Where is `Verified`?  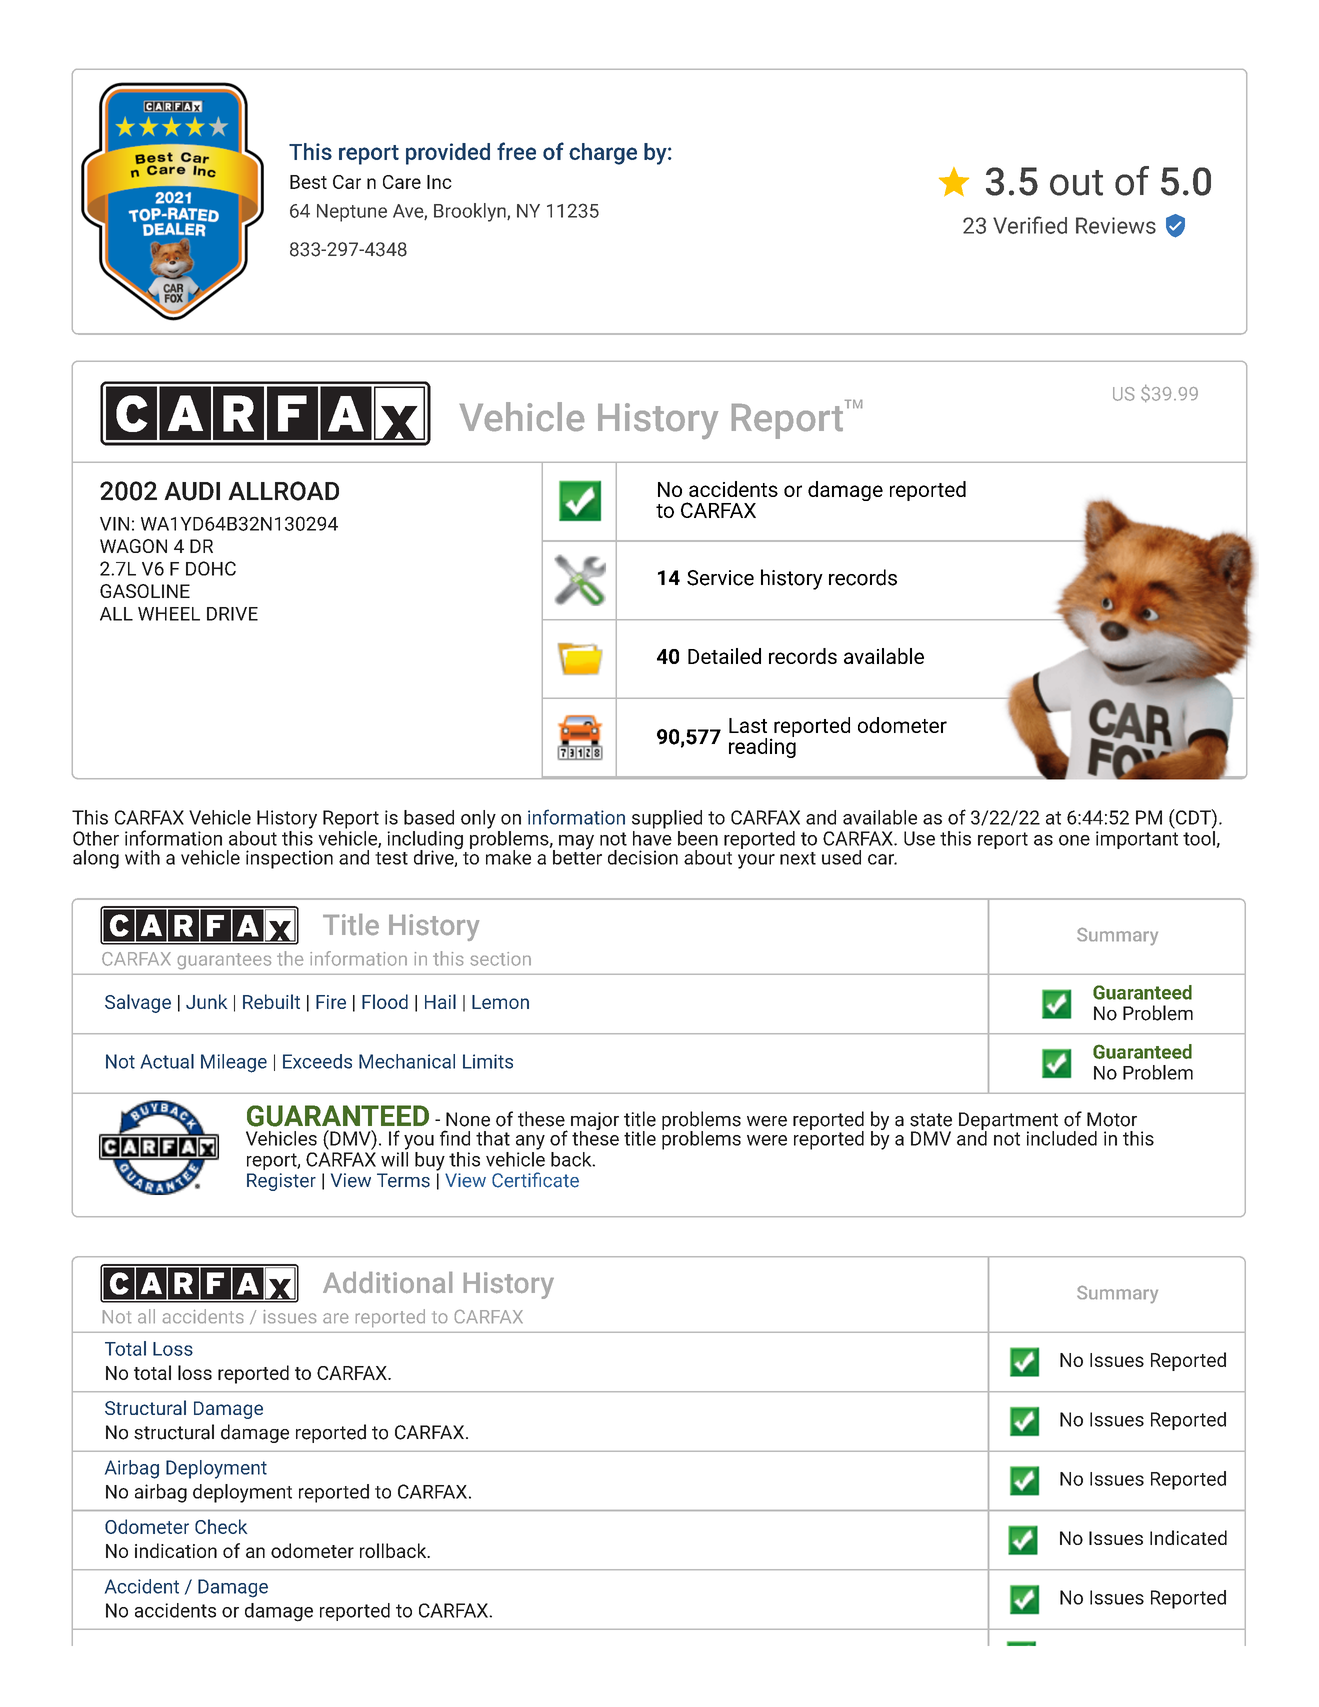
Verified is located at coordinates (1030, 225).
